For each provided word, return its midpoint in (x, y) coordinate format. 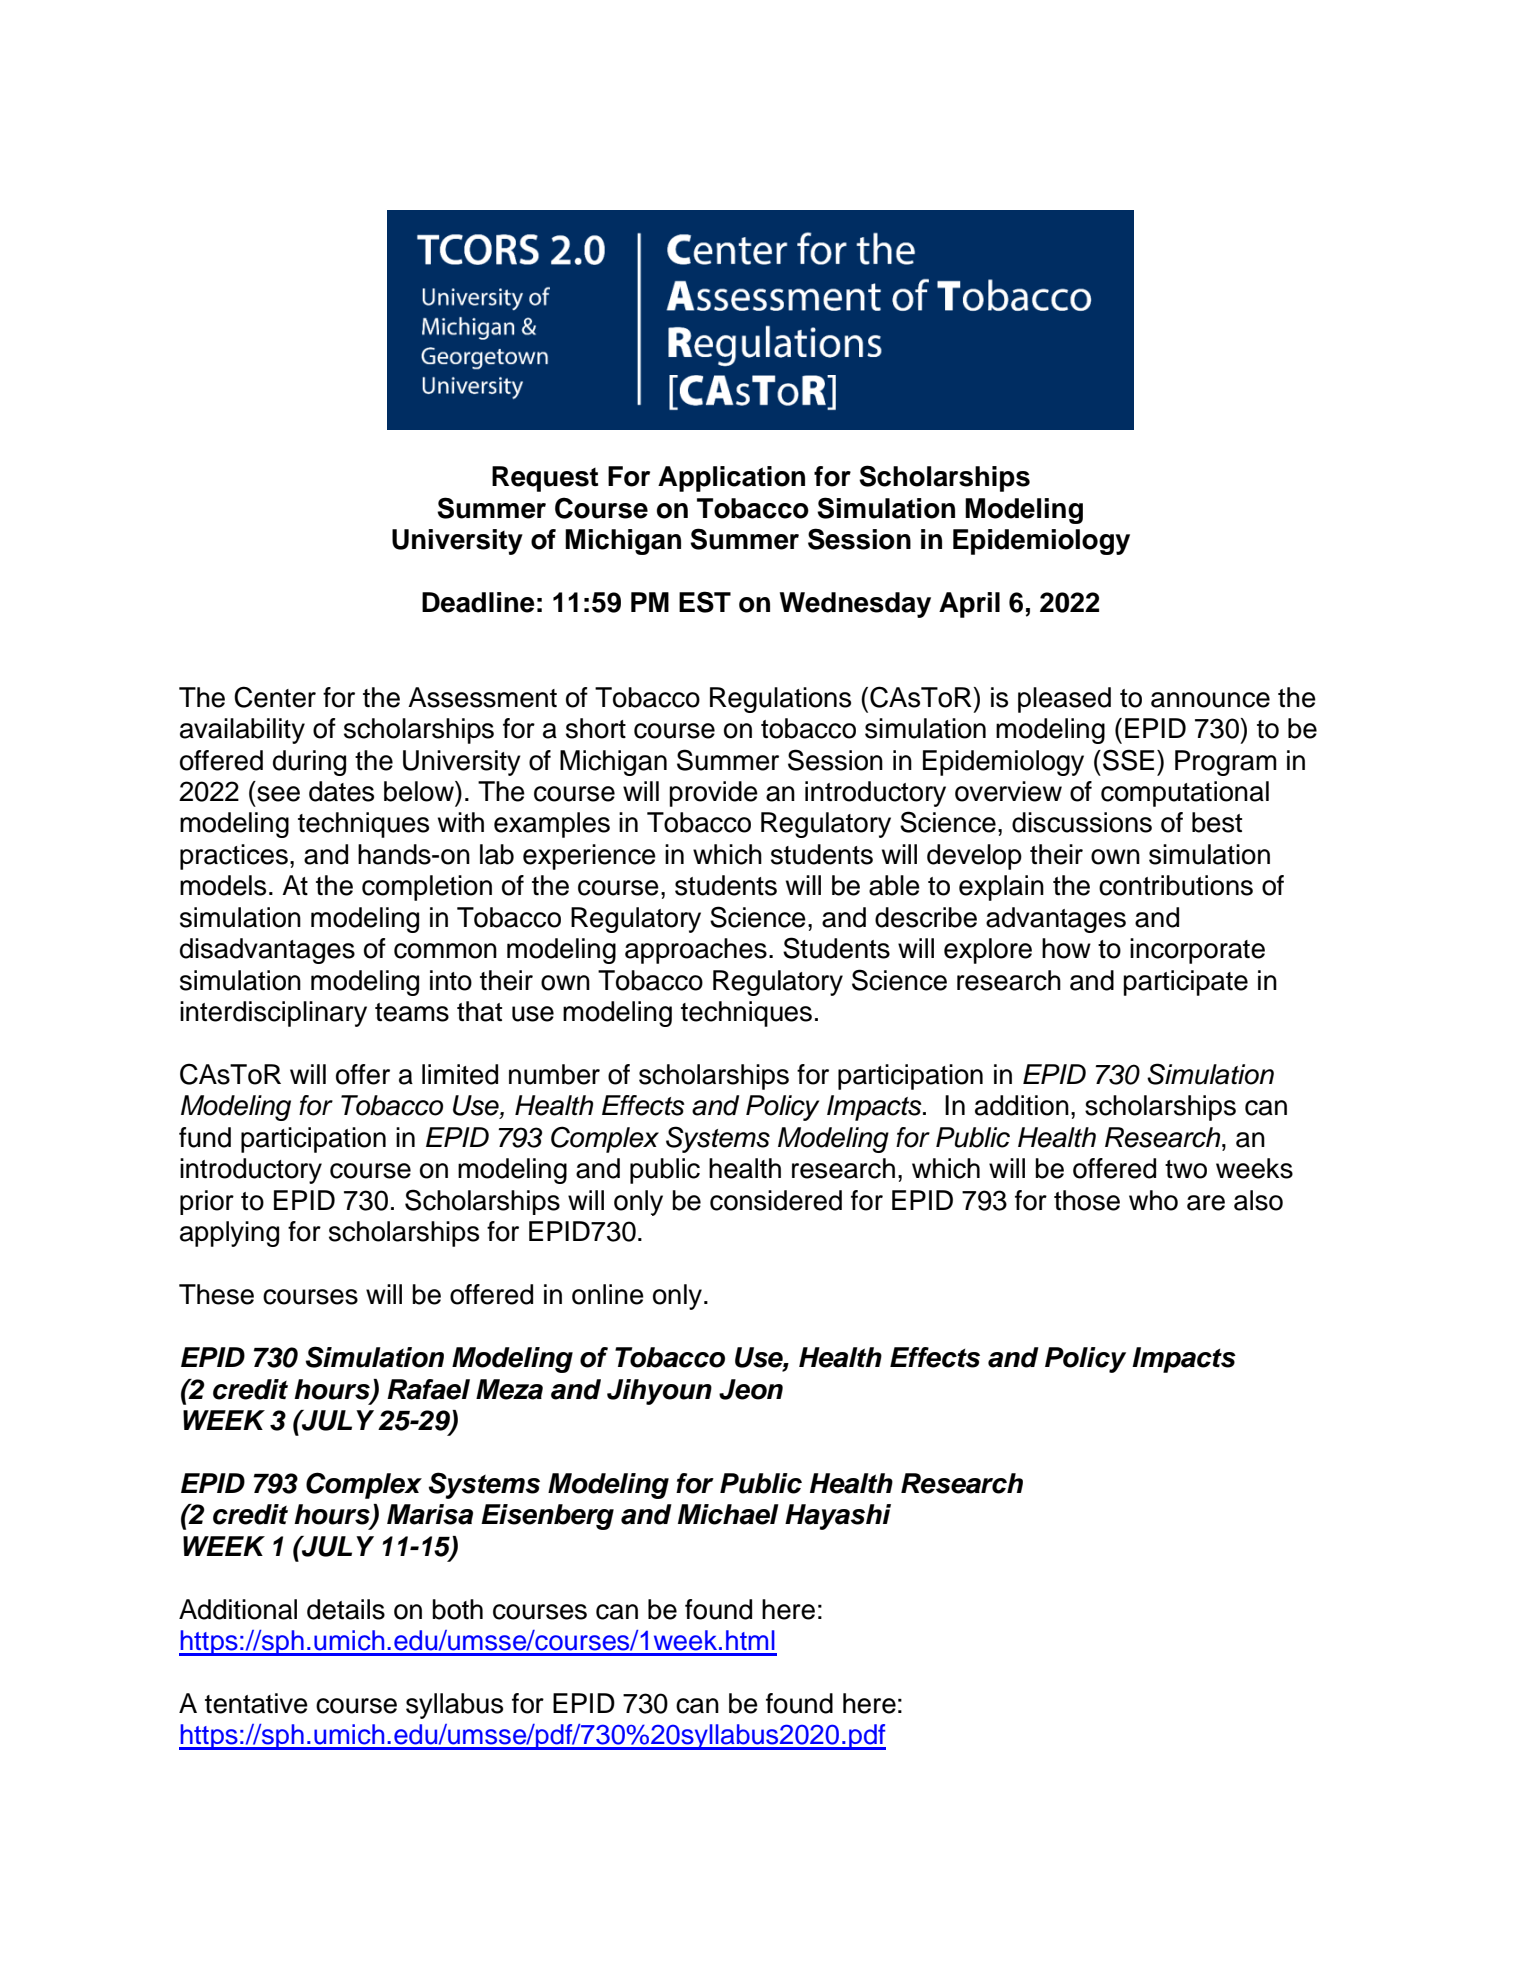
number (554, 1074)
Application (731, 479)
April (969, 605)
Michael (728, 1514)
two (1186, 1169)
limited (460, 1074)
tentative (256, 1703)
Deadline (478, 602)
